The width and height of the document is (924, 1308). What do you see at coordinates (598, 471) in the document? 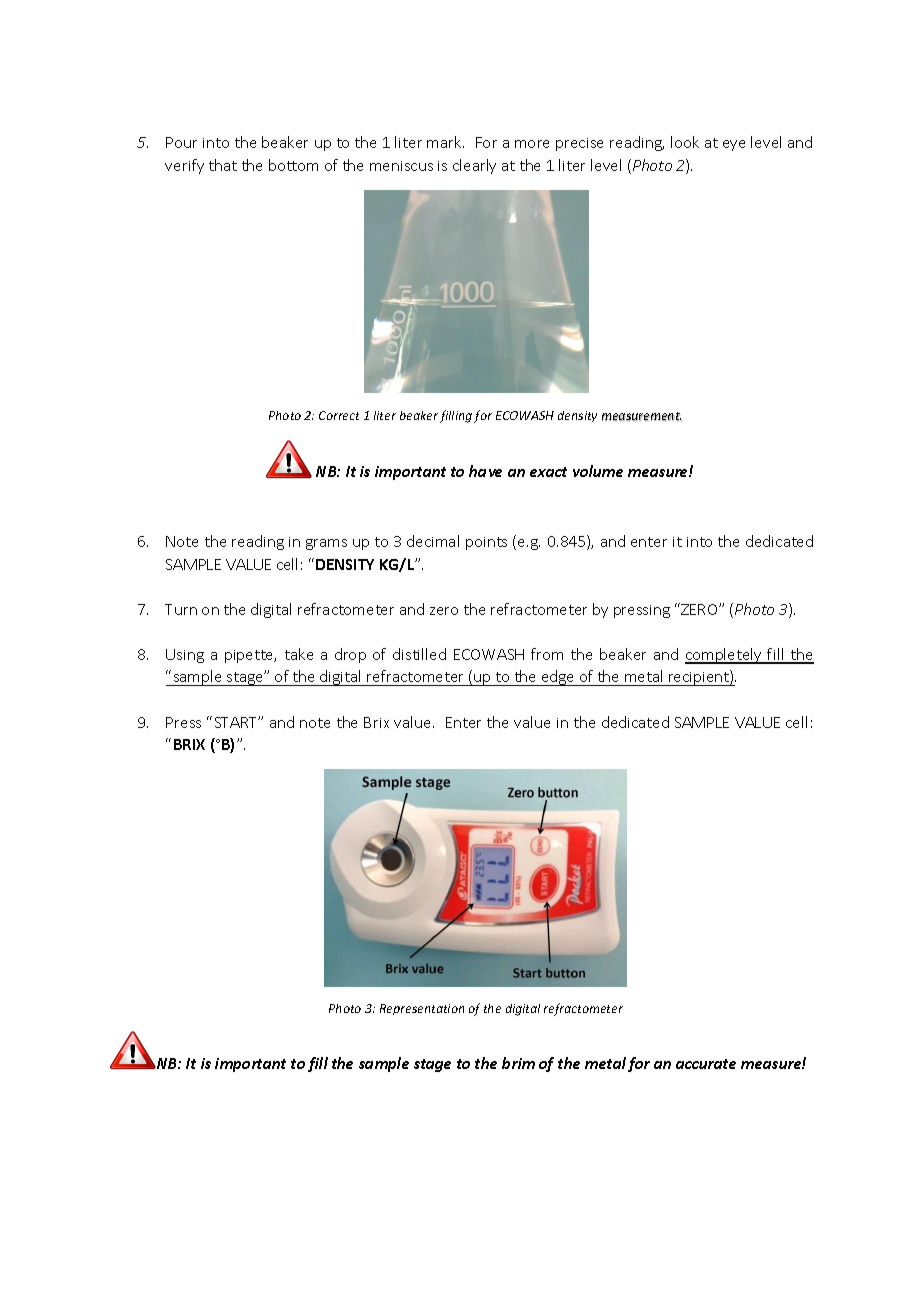
I see `volume` at bounding box center [598, 471].
